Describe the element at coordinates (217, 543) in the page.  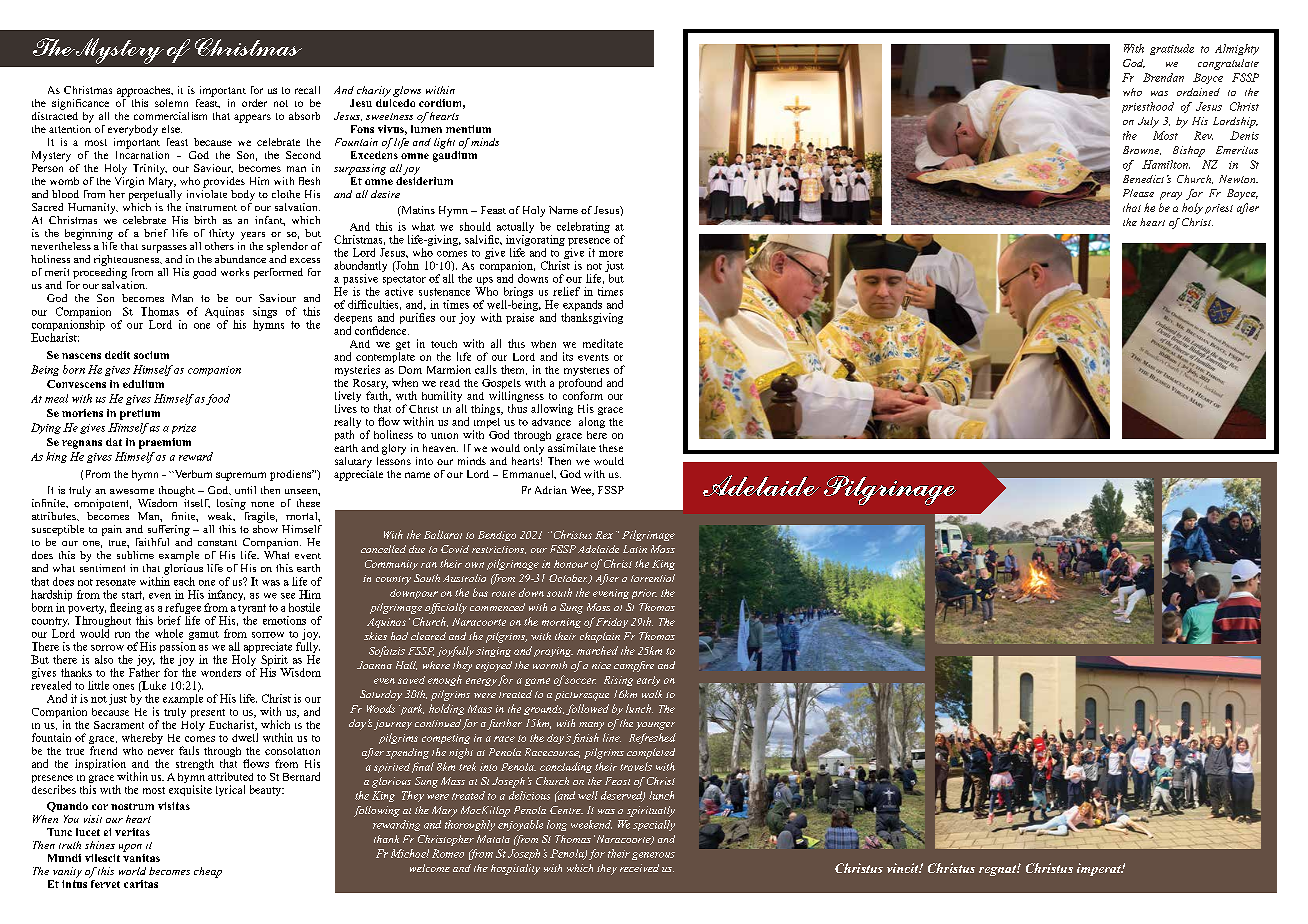
I see `constant` at that location.
